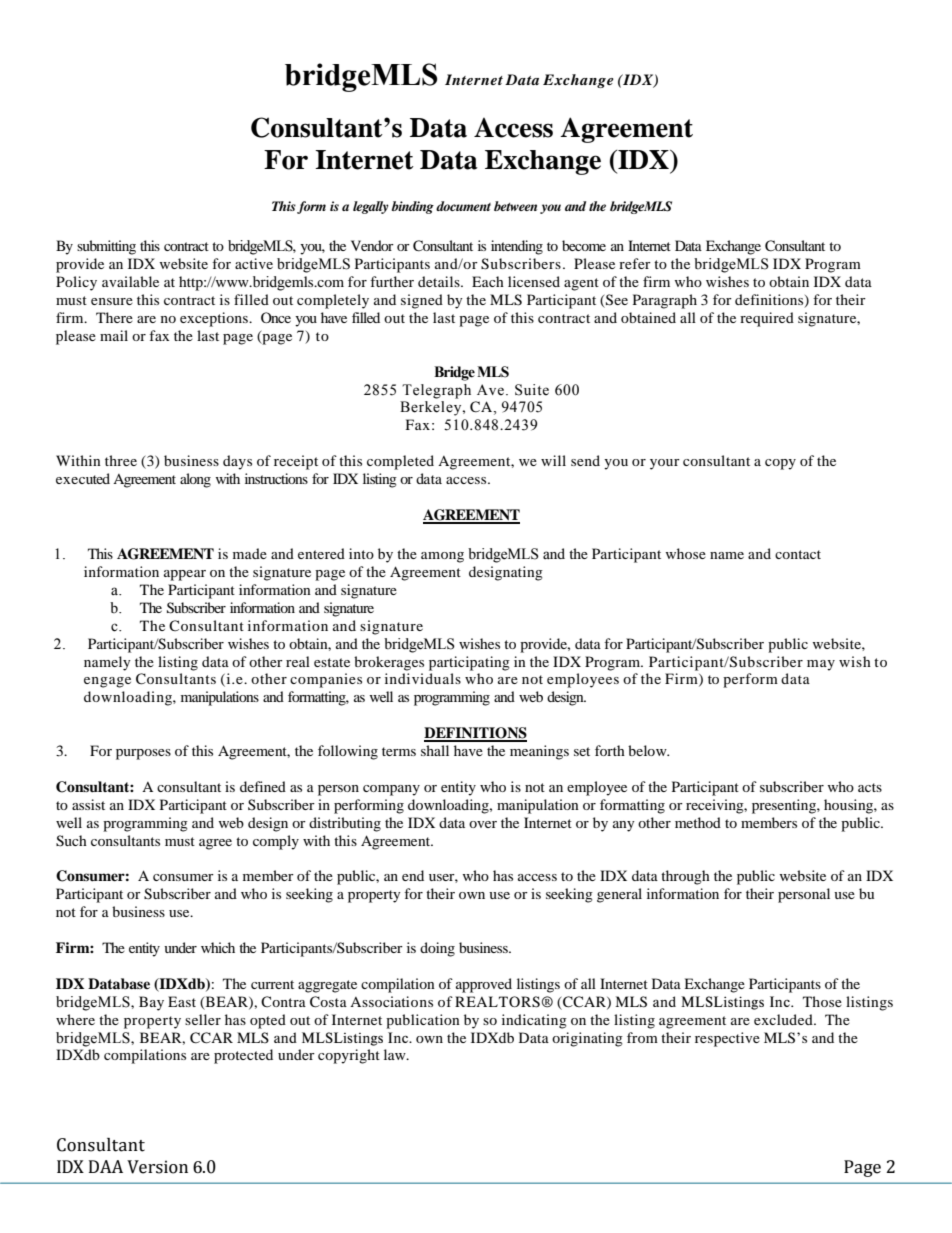  I want to click on method, so click(698, 822).
